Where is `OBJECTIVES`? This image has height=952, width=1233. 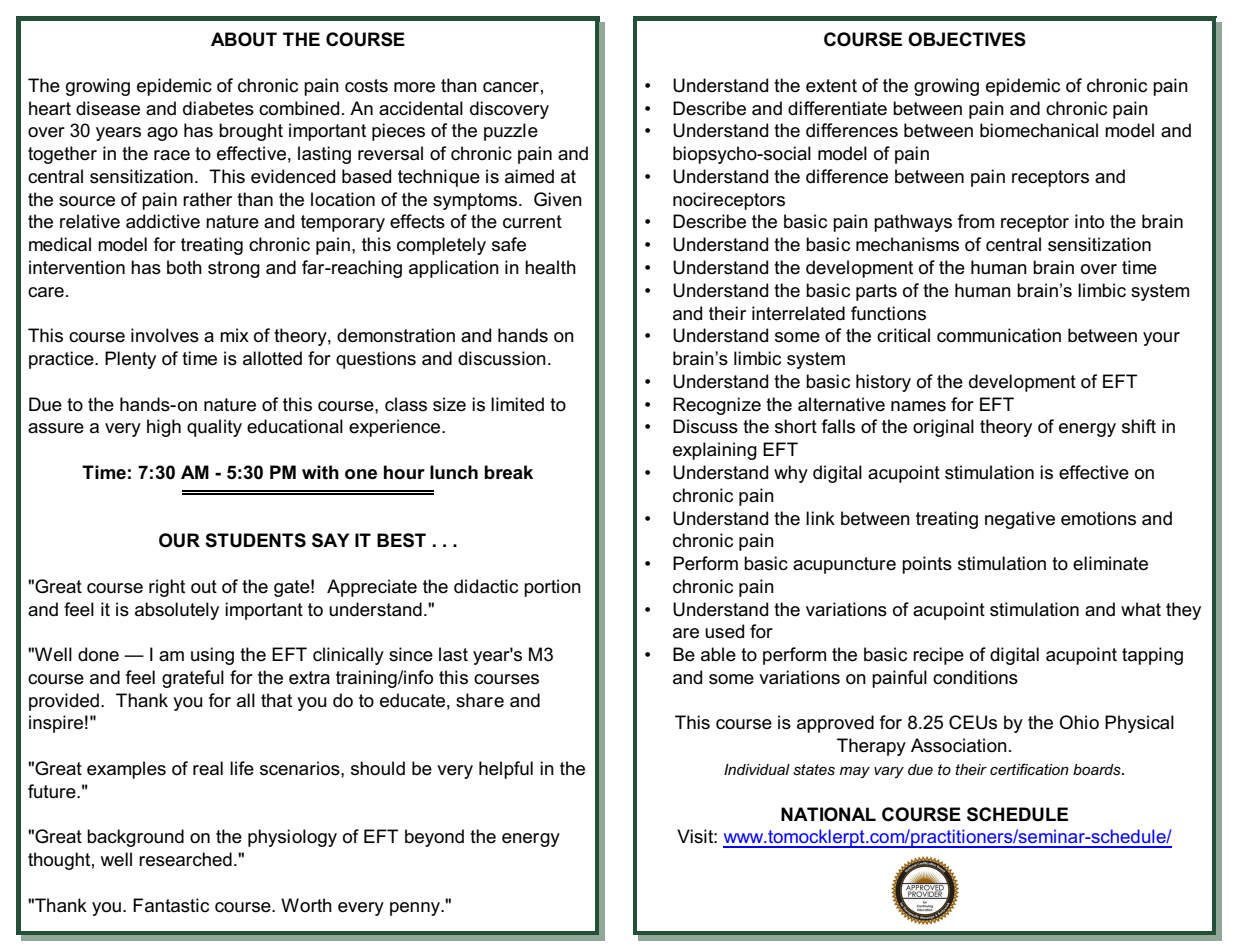
OBJECTIVES is located at coordinates (967, 39).
